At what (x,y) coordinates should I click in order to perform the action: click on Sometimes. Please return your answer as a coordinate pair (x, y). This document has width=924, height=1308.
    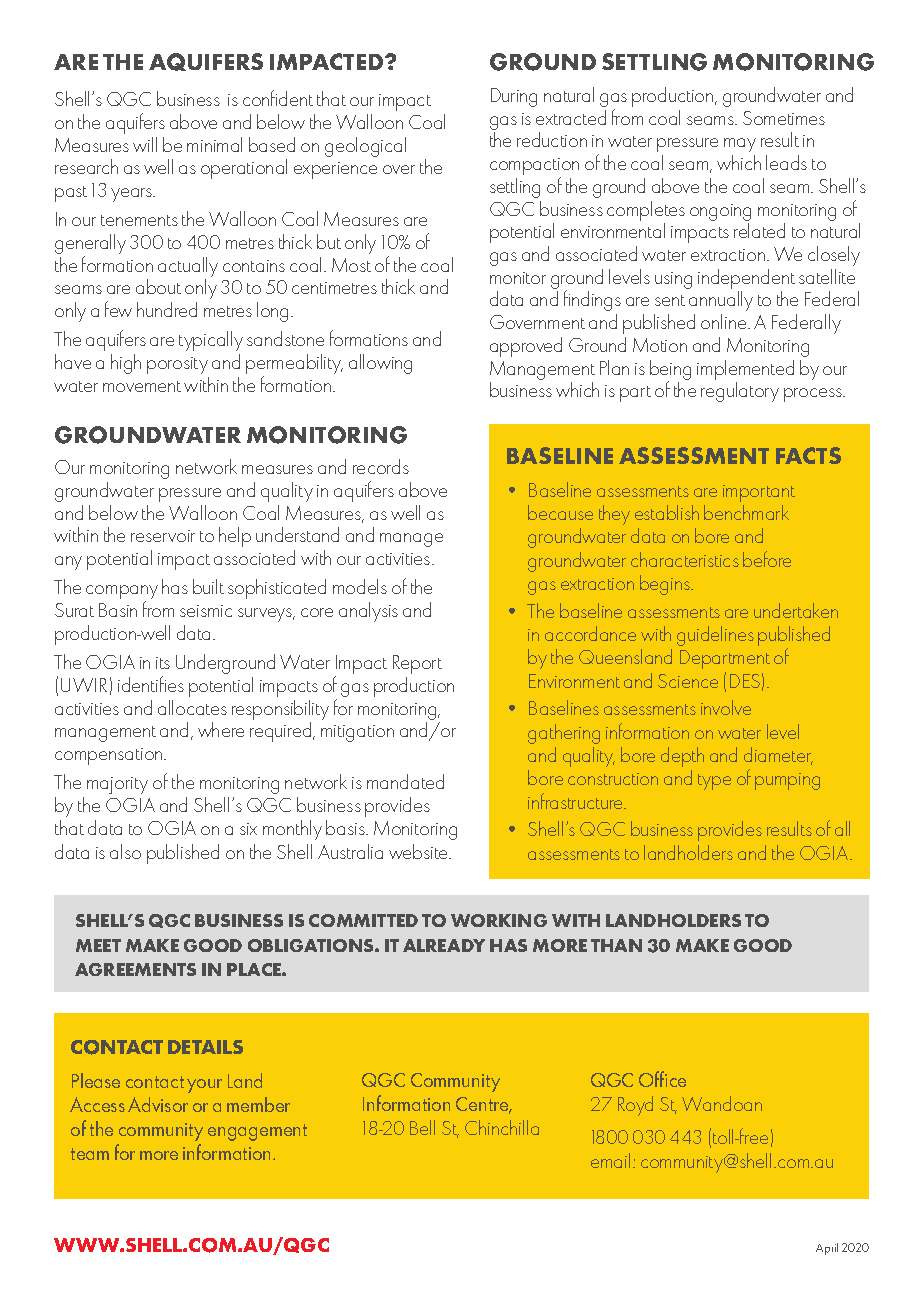
    Looking at the image, I should click on (784, 118).
